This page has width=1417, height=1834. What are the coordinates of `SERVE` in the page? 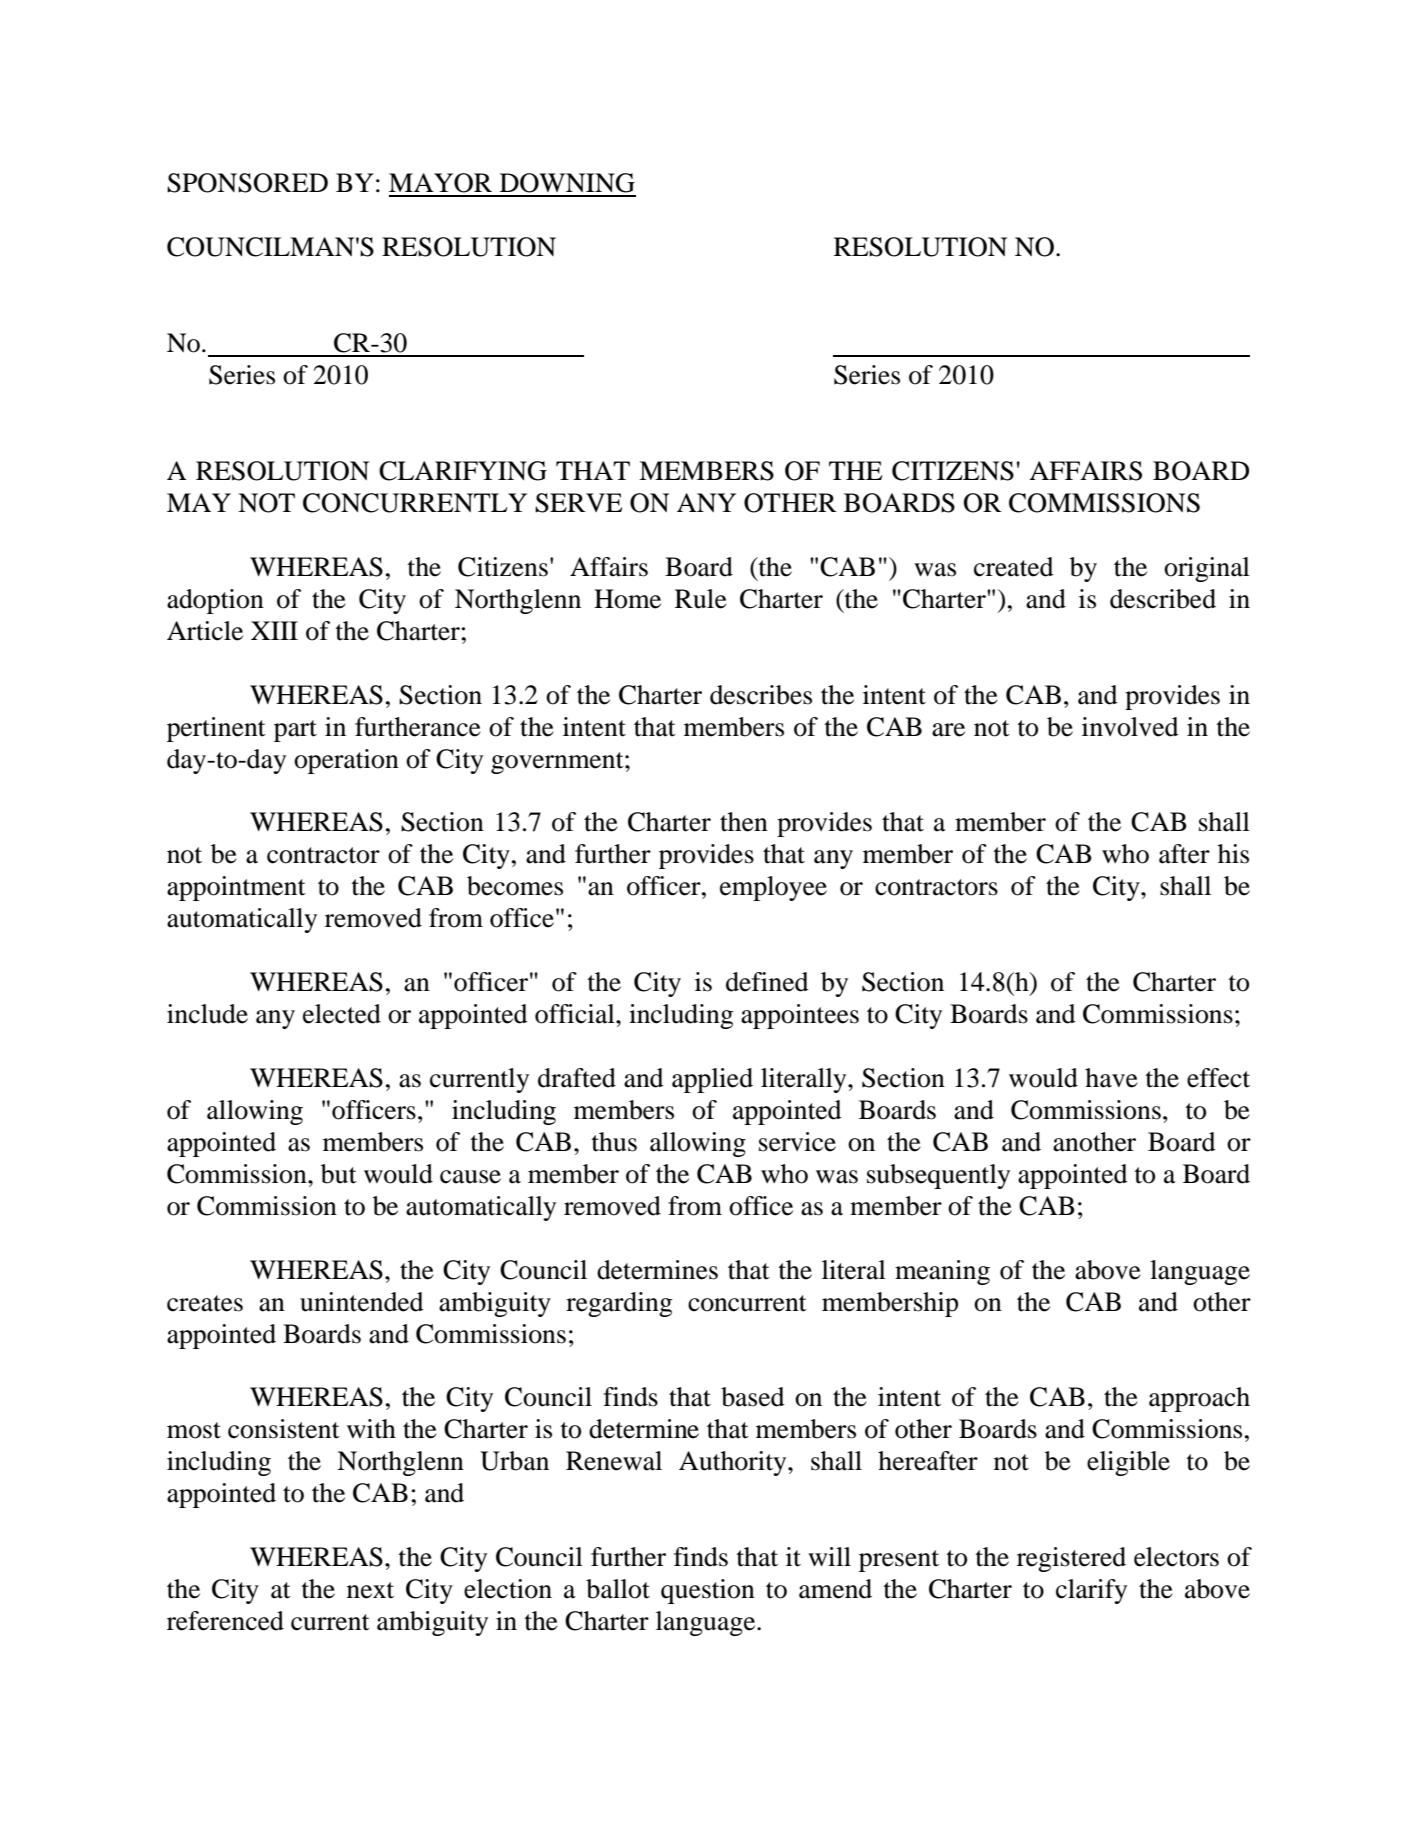 It's located at (578, 503).
